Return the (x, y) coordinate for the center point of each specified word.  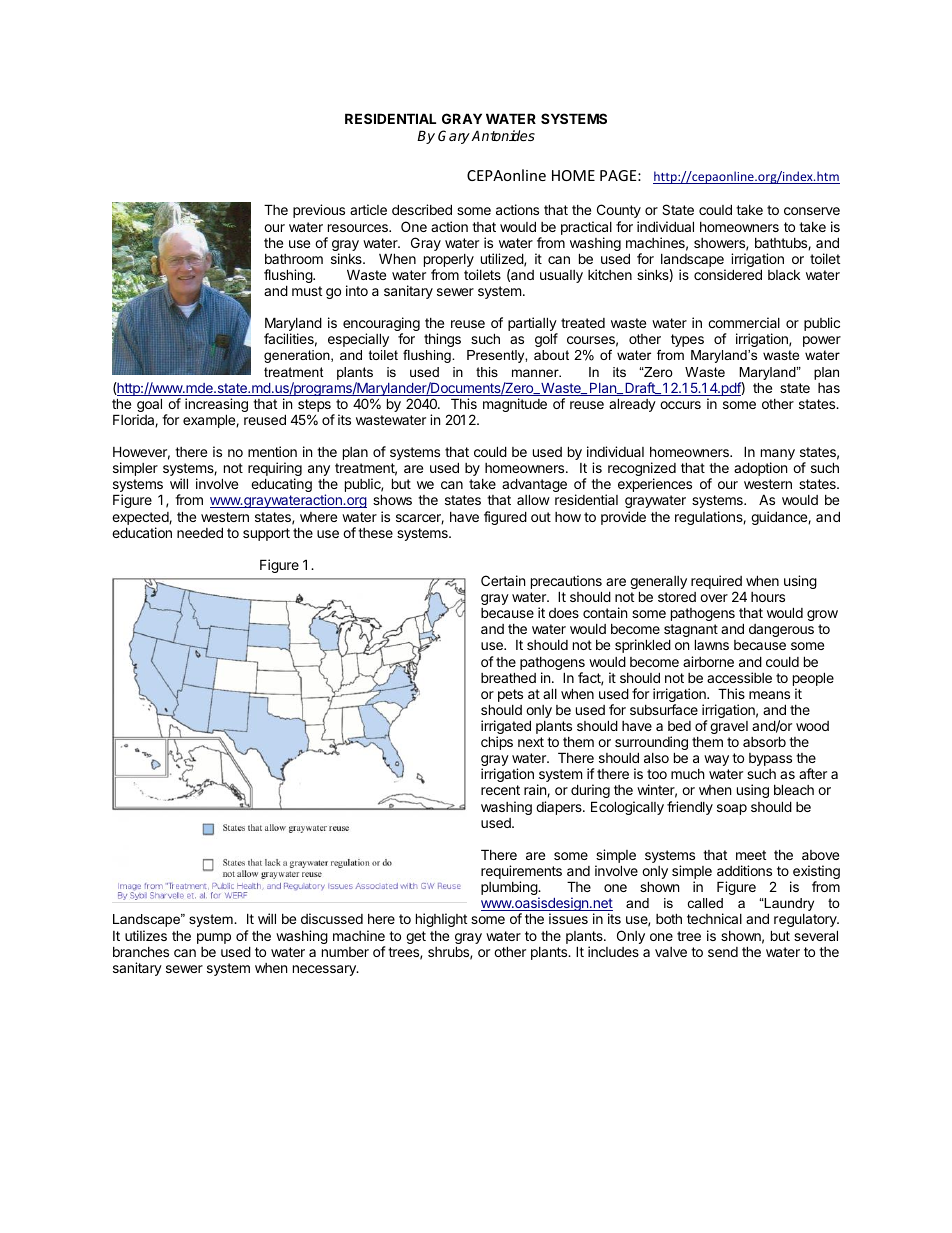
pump (214, 938)
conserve (812, 211)
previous (319, 211)
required (716, 583)
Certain (503, 580)
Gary (455, 137)
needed (200, 532)
